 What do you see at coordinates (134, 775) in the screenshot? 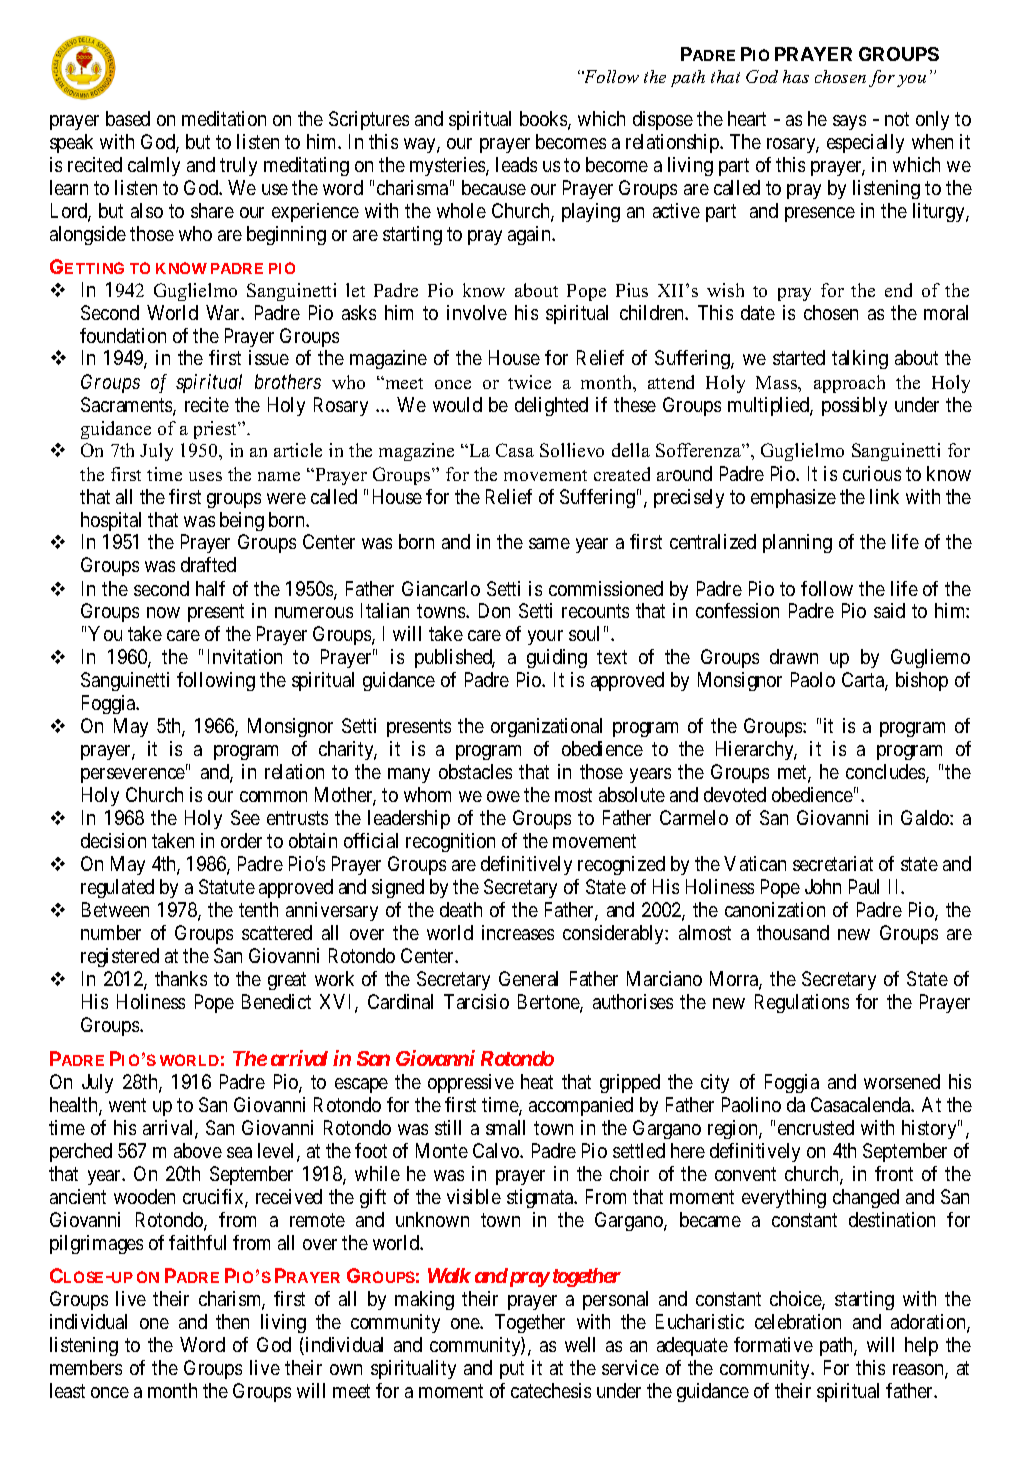
I see `perseverence` at bounding box center [134, 775].
